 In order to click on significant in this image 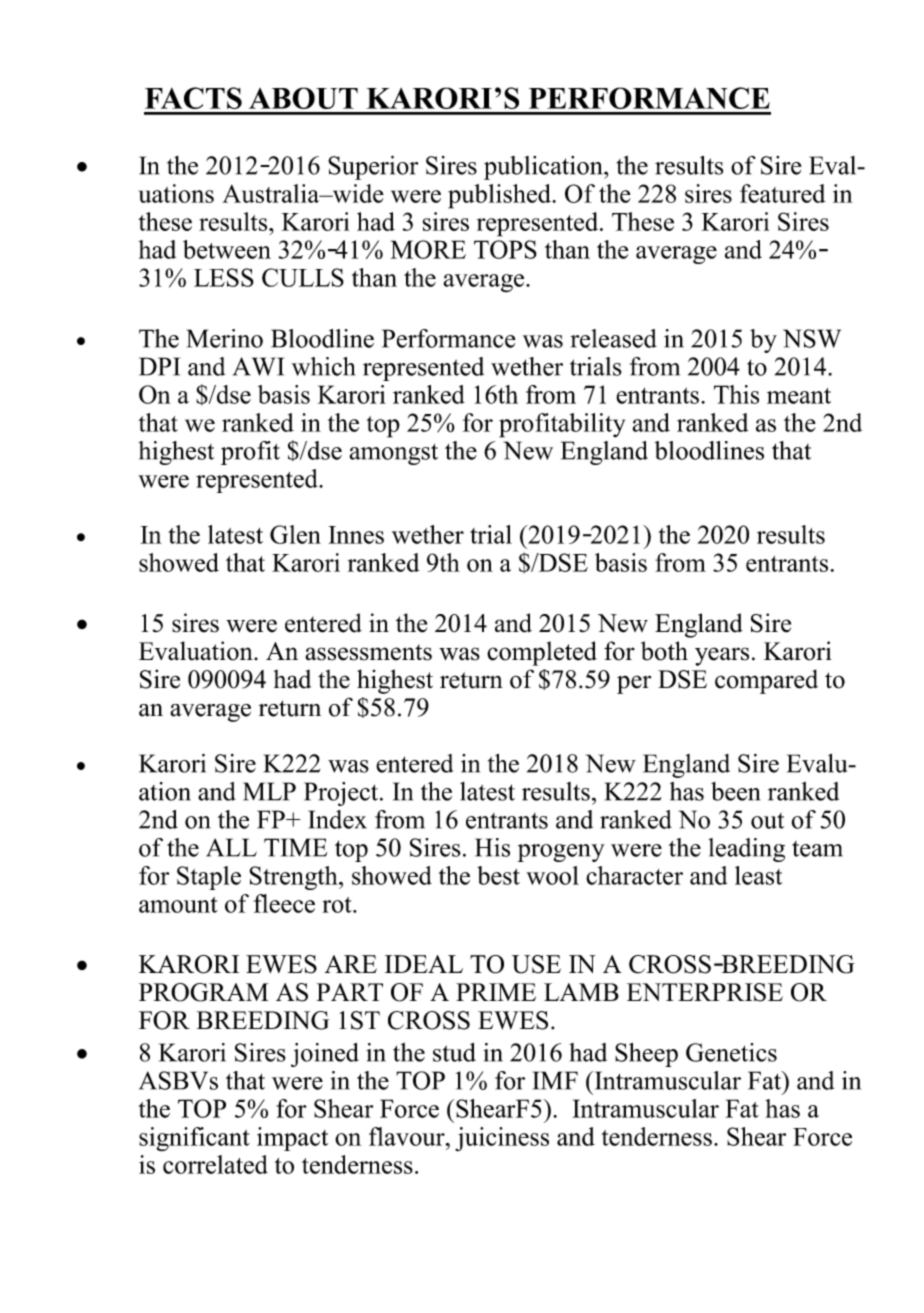, I will do `click(194, 1139)`.
